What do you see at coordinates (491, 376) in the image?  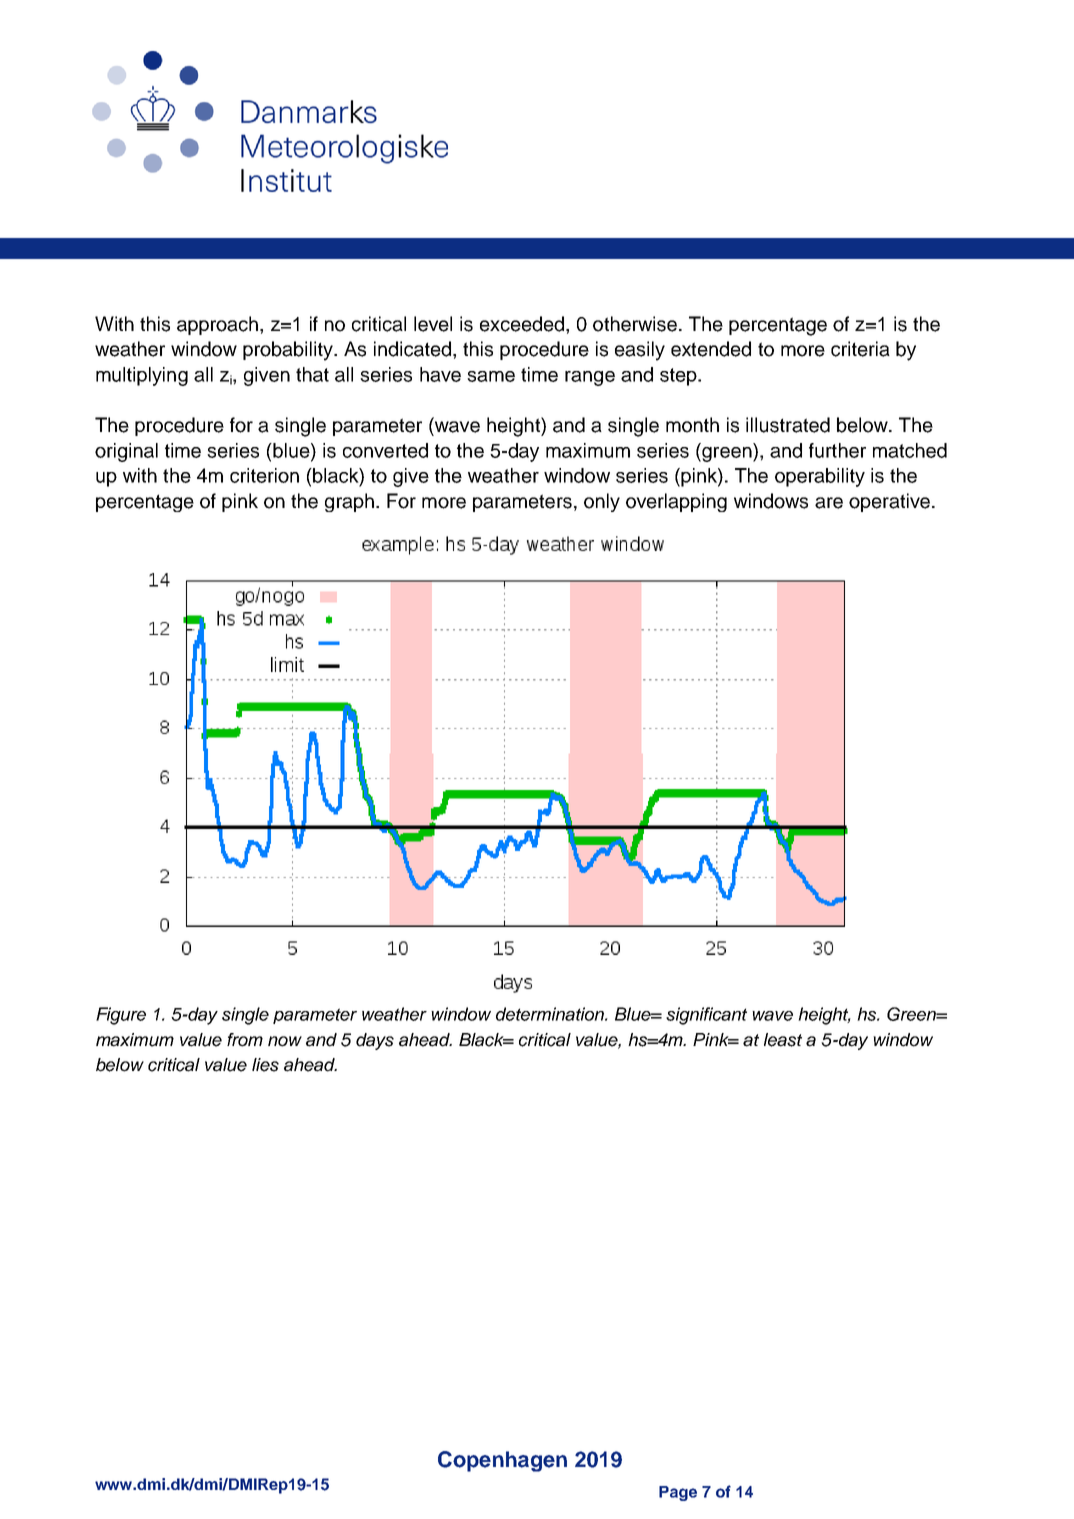 I see `same` at bounding box center [491, 376].
